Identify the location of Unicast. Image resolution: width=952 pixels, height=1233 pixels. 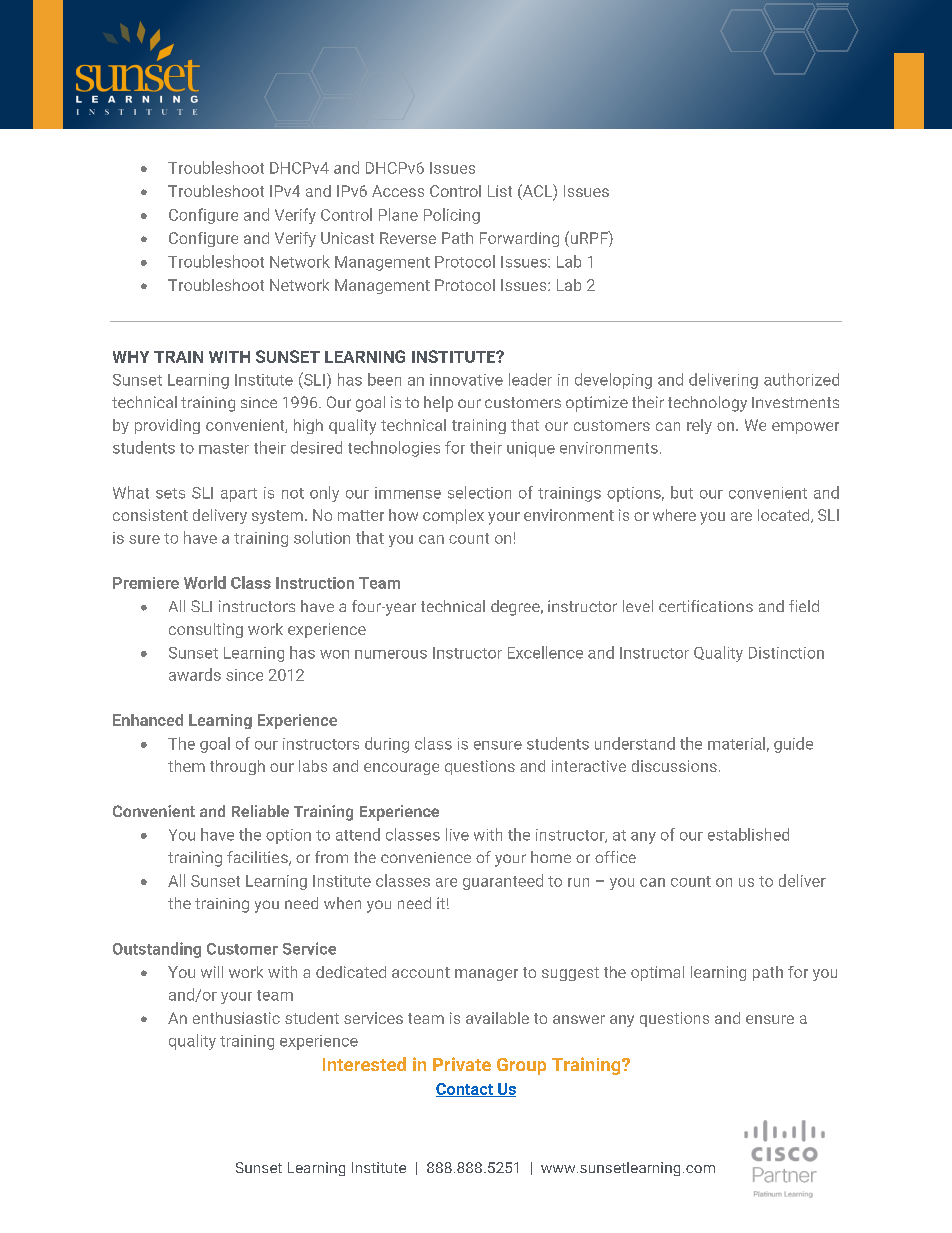
(347, 238).
